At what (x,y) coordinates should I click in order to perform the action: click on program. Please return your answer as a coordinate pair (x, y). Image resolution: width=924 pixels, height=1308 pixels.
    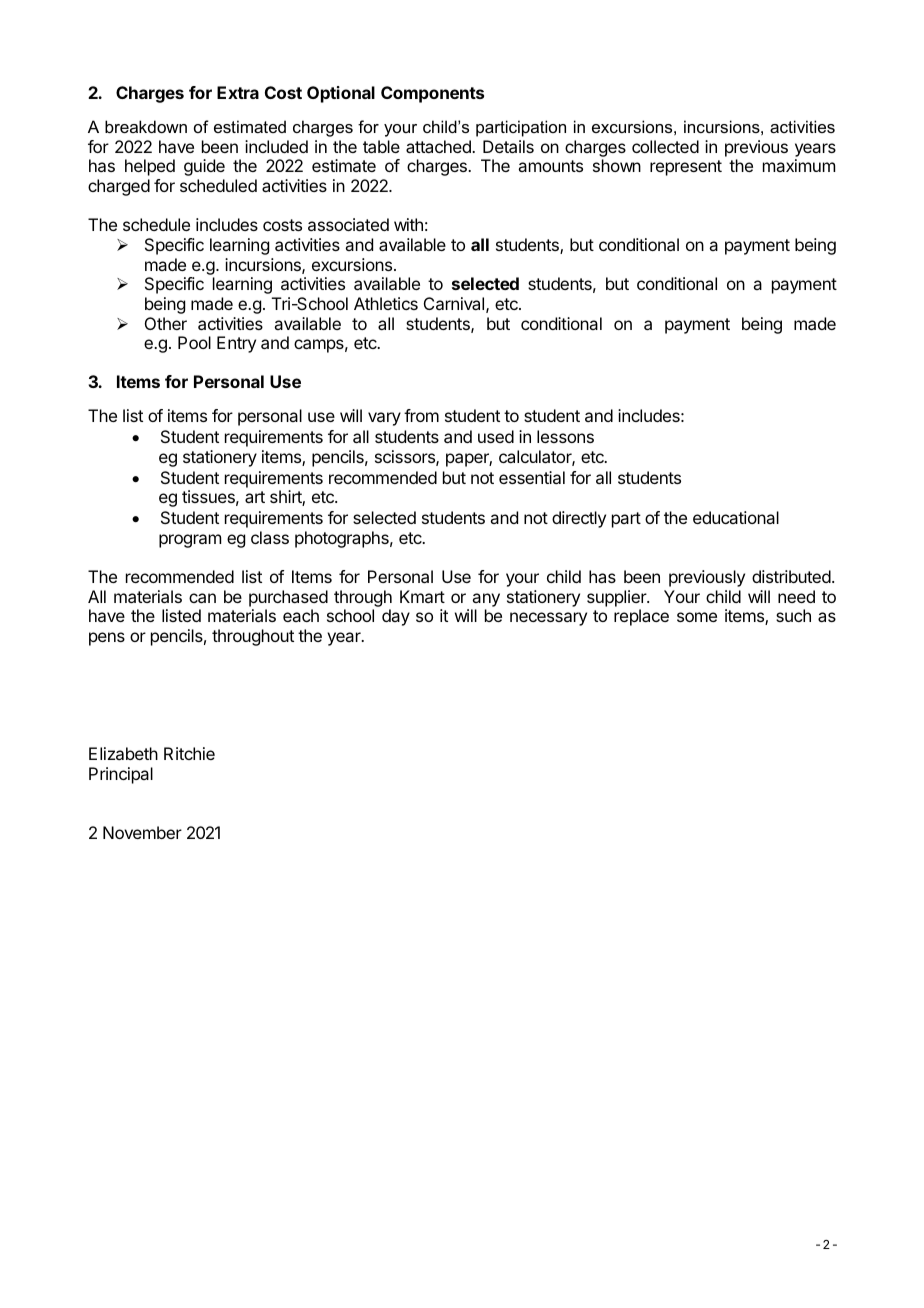
    Looking at the image, I should click on (190, 541).
